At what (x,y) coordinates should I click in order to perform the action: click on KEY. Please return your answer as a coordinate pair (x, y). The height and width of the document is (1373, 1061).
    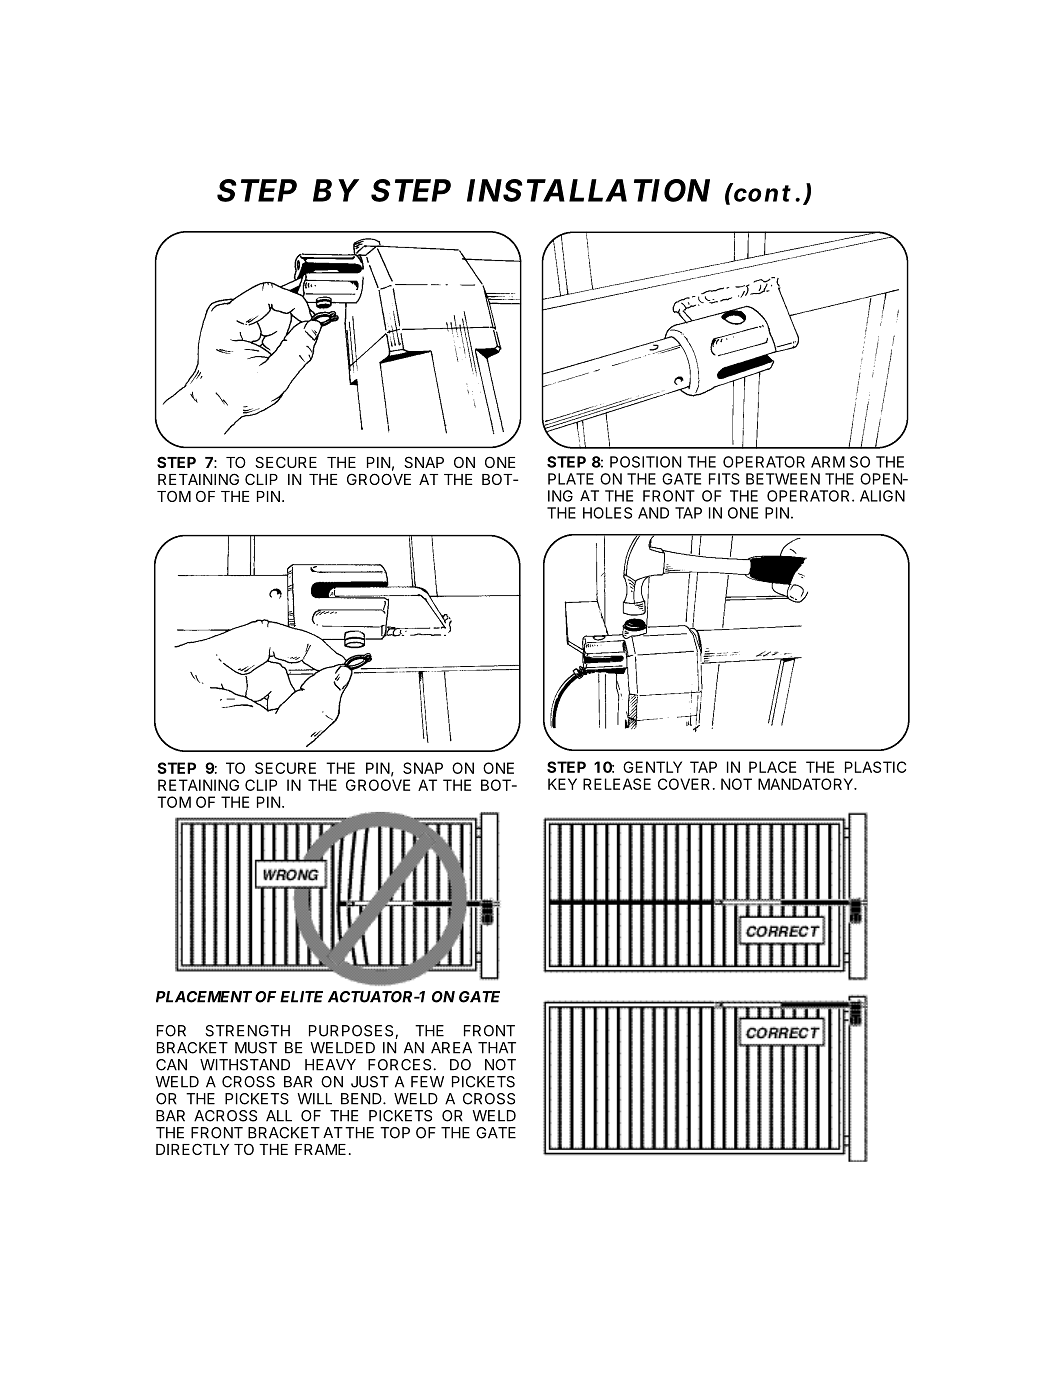
    Looking at the image, I should click on (562, 784).
